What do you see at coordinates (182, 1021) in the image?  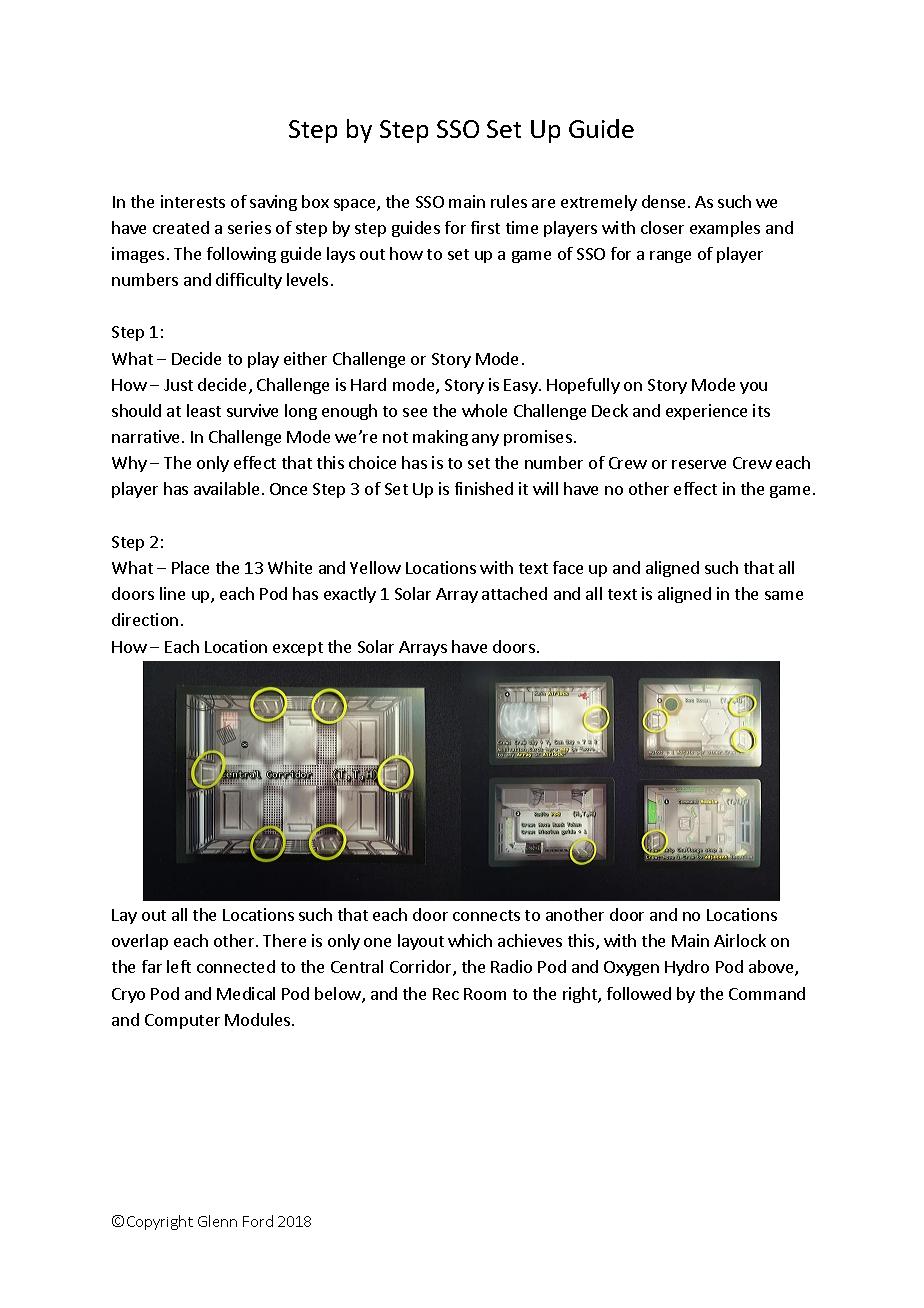 I see `Computer` at bounding box center [182, 1021].
